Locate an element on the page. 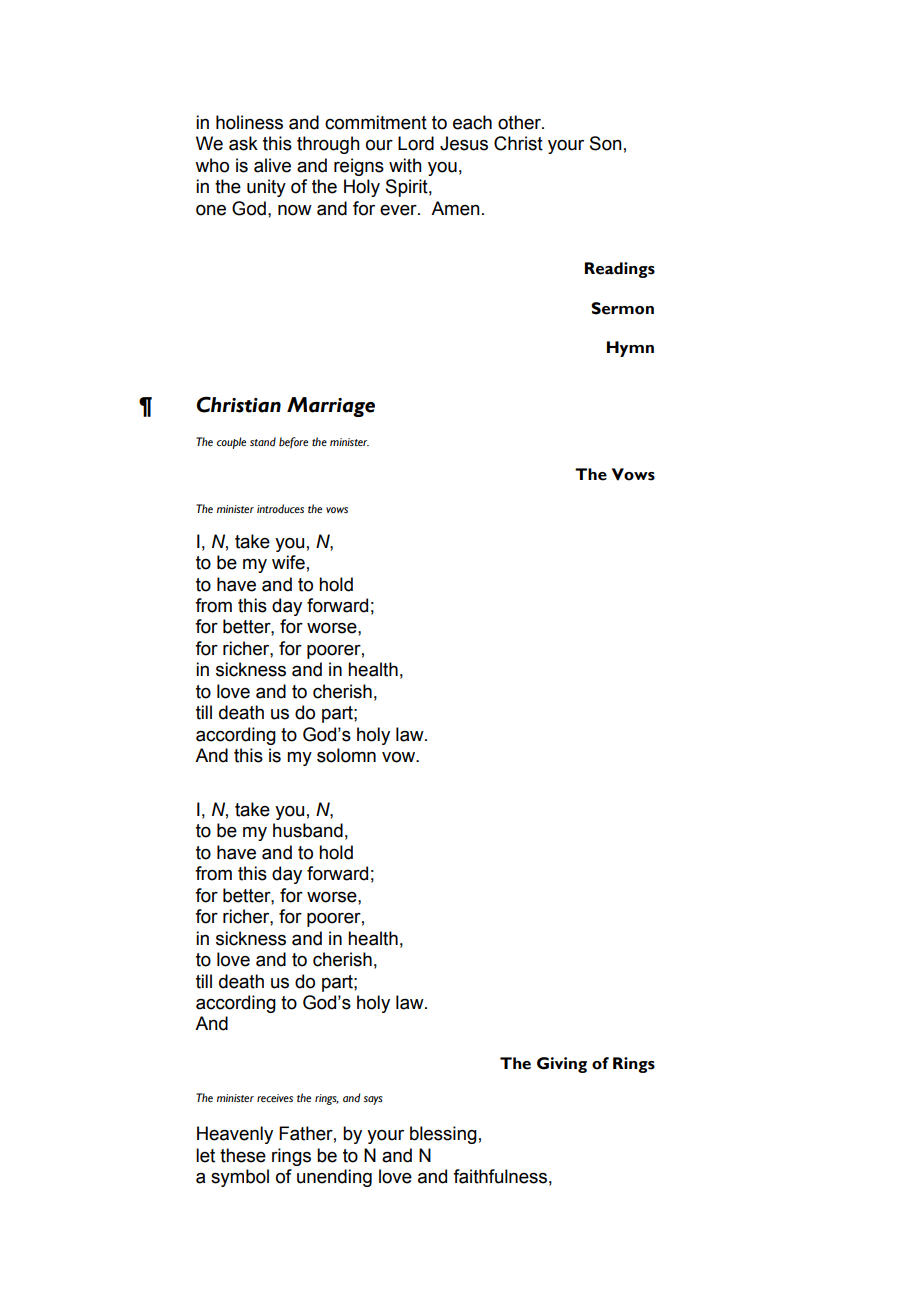  stand is located at coordinates (263, 442).
